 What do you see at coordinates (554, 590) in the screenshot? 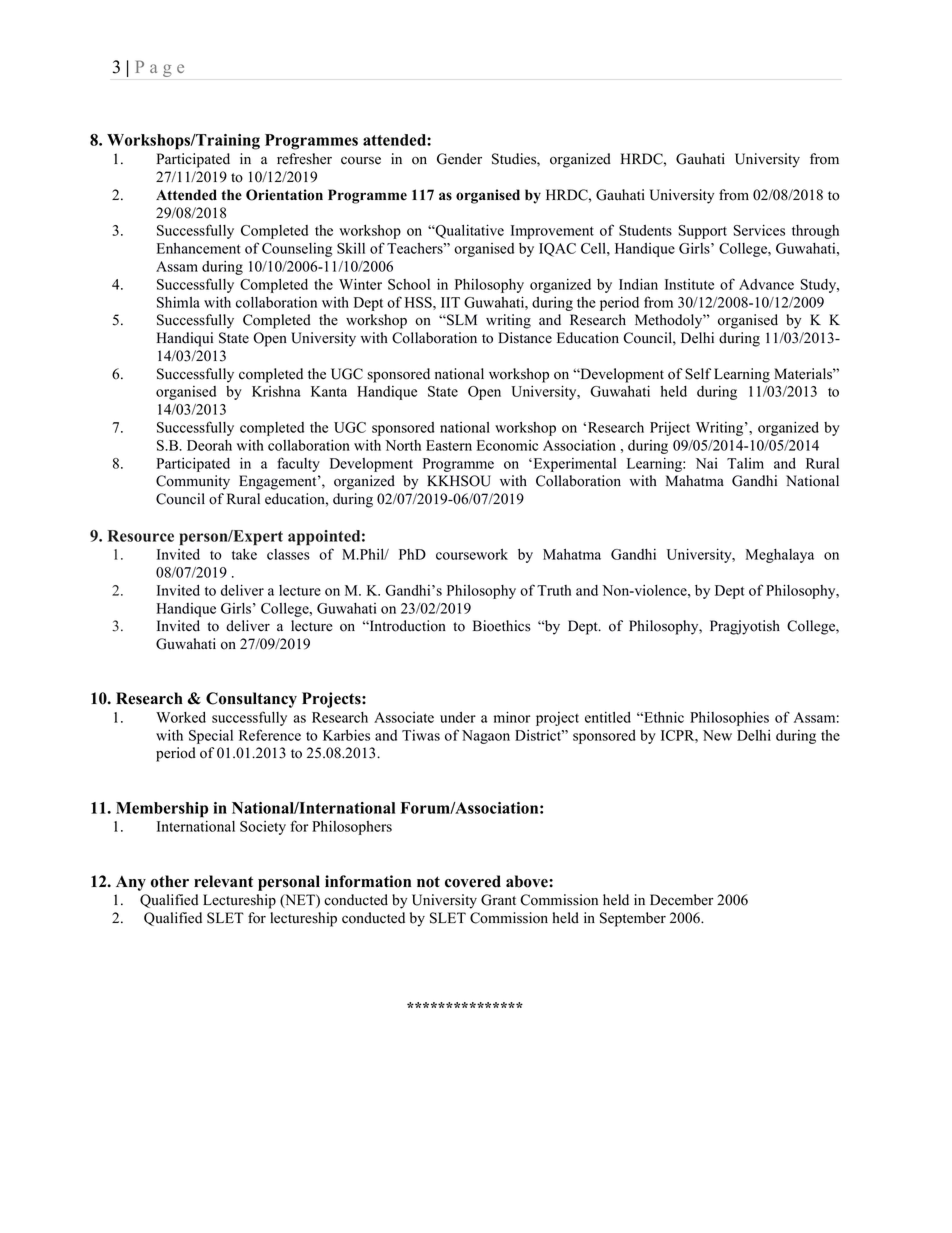
I see `Truth` at bounding box center [554, 590].
